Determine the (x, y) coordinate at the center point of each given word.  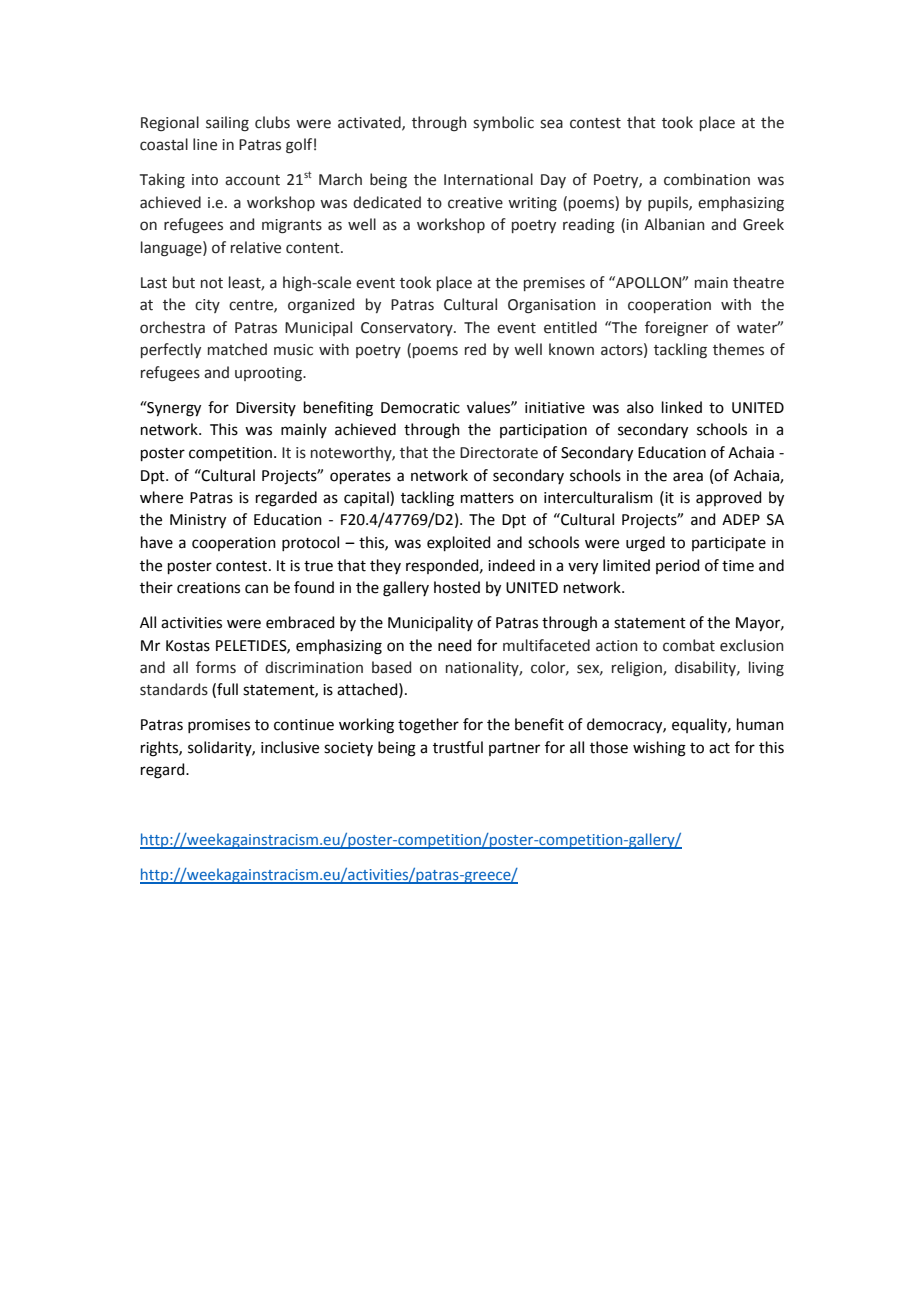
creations (208, 588)
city (207, 306)
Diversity (266, 409)
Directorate (499, 453)
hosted (457, 587)
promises (219, 726)
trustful (458, 747)
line (205, 144)
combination (707, 179)
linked (682, 407)
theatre (758, 282)
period (678, 566)
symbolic (503, 123)
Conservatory (408, 329)
